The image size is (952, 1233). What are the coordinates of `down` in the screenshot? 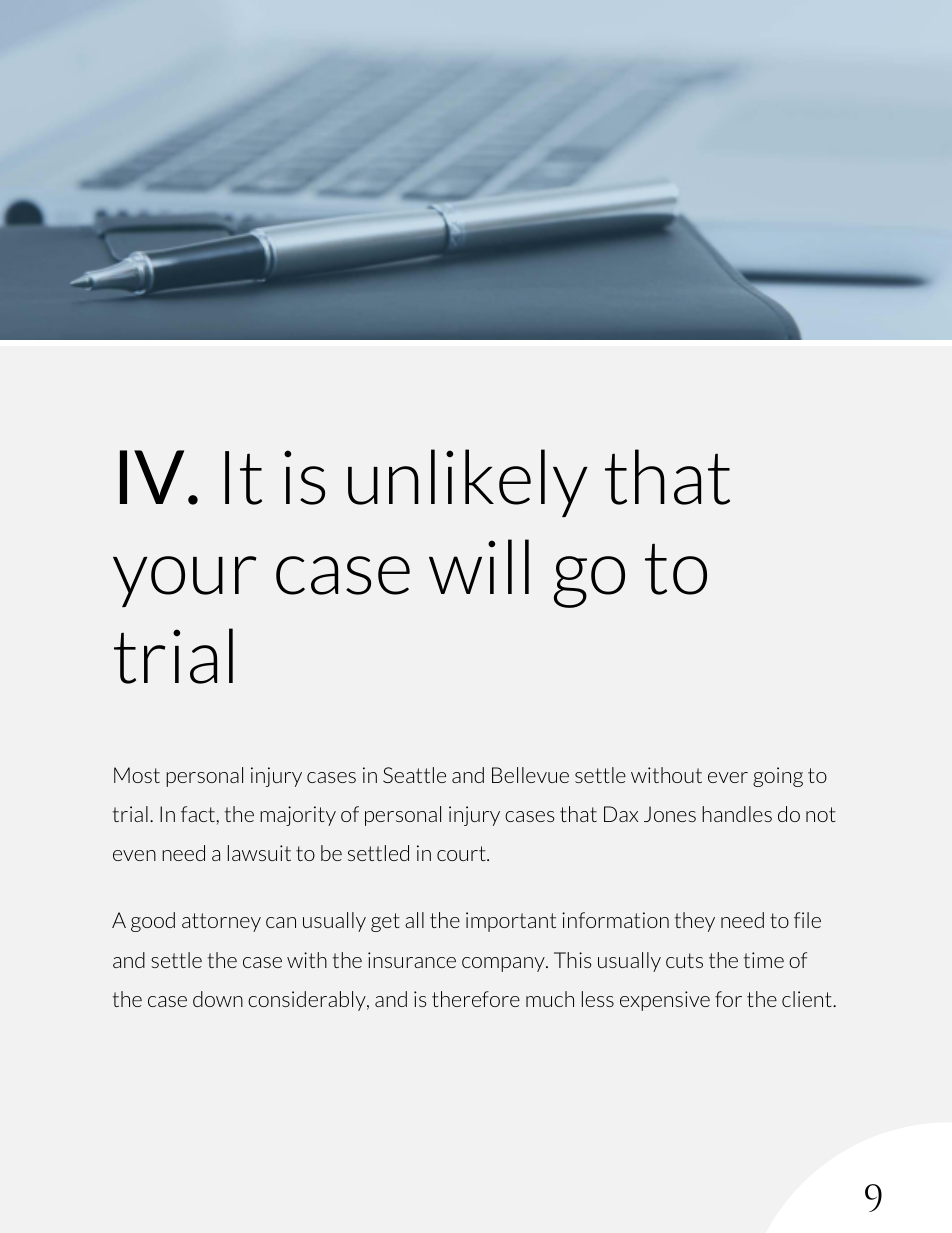 It's located at (218, 999).
